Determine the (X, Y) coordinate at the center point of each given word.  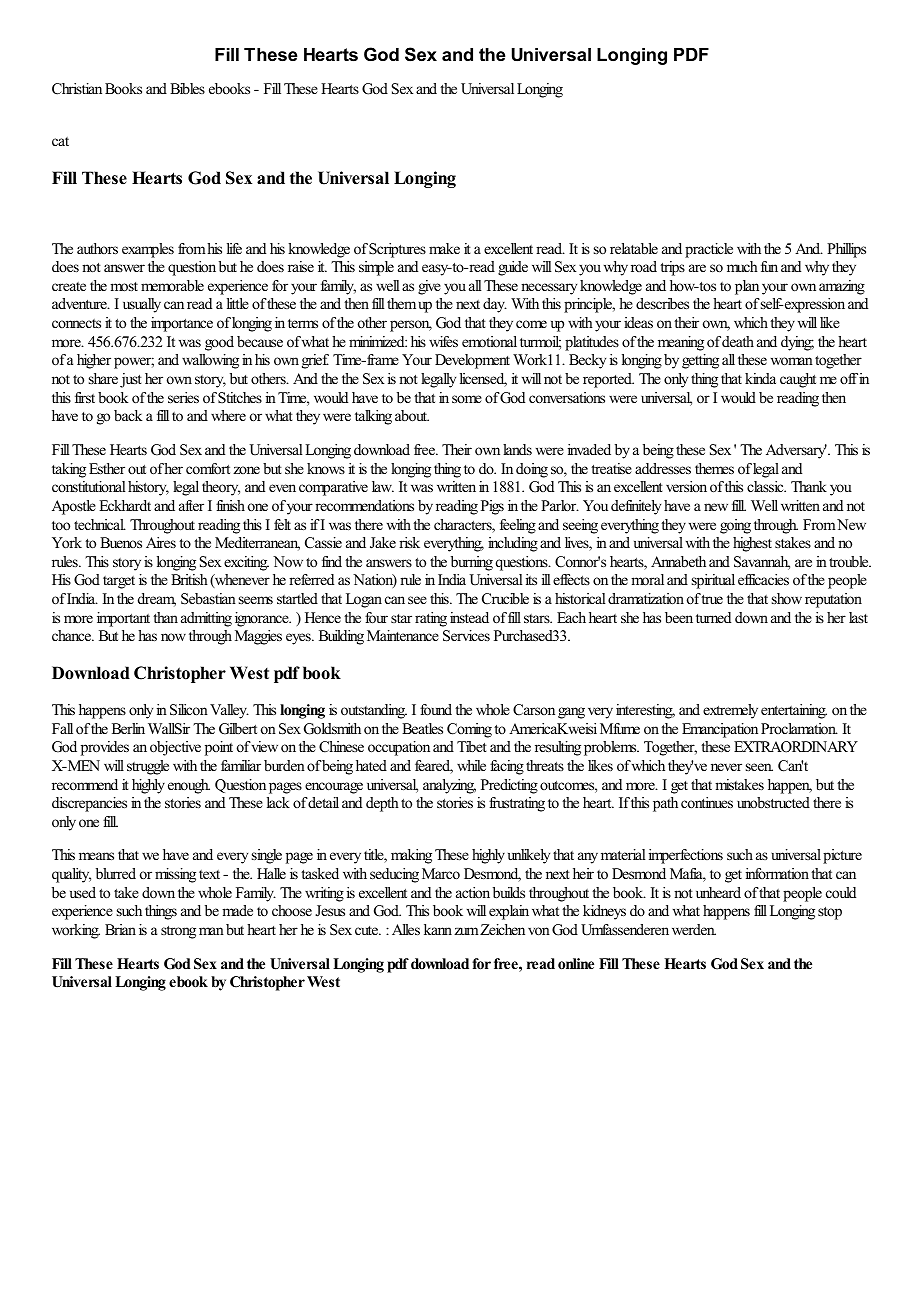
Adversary (796, 451)
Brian (120, 929)
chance (72, 635)
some (467, 399)
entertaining (794, 711)
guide (513, 268)
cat (60, 141)
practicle (709, 250)
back (128, 415)
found (436, 709)
